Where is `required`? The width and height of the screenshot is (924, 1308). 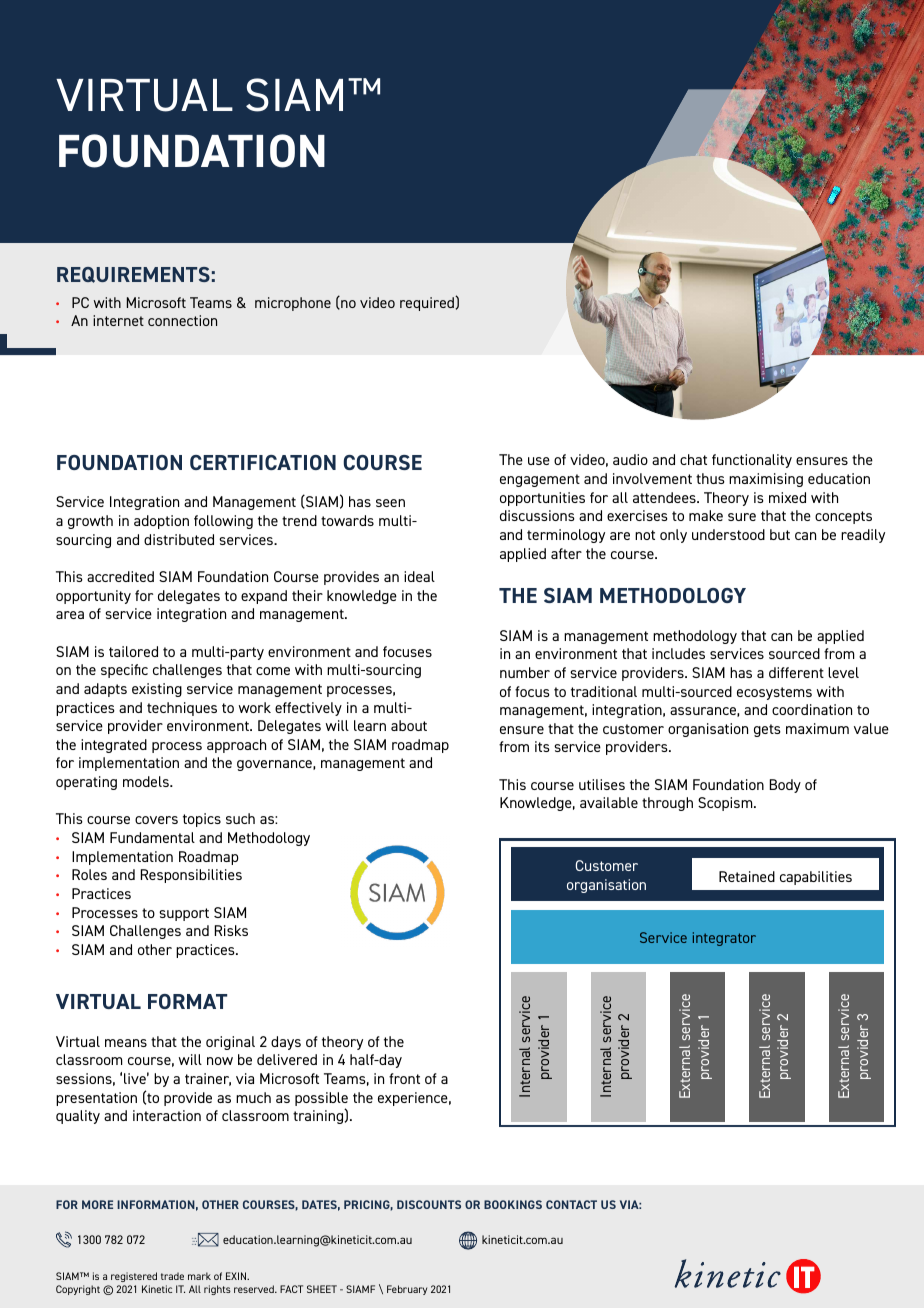 required is located at coordinates (428, 303).
